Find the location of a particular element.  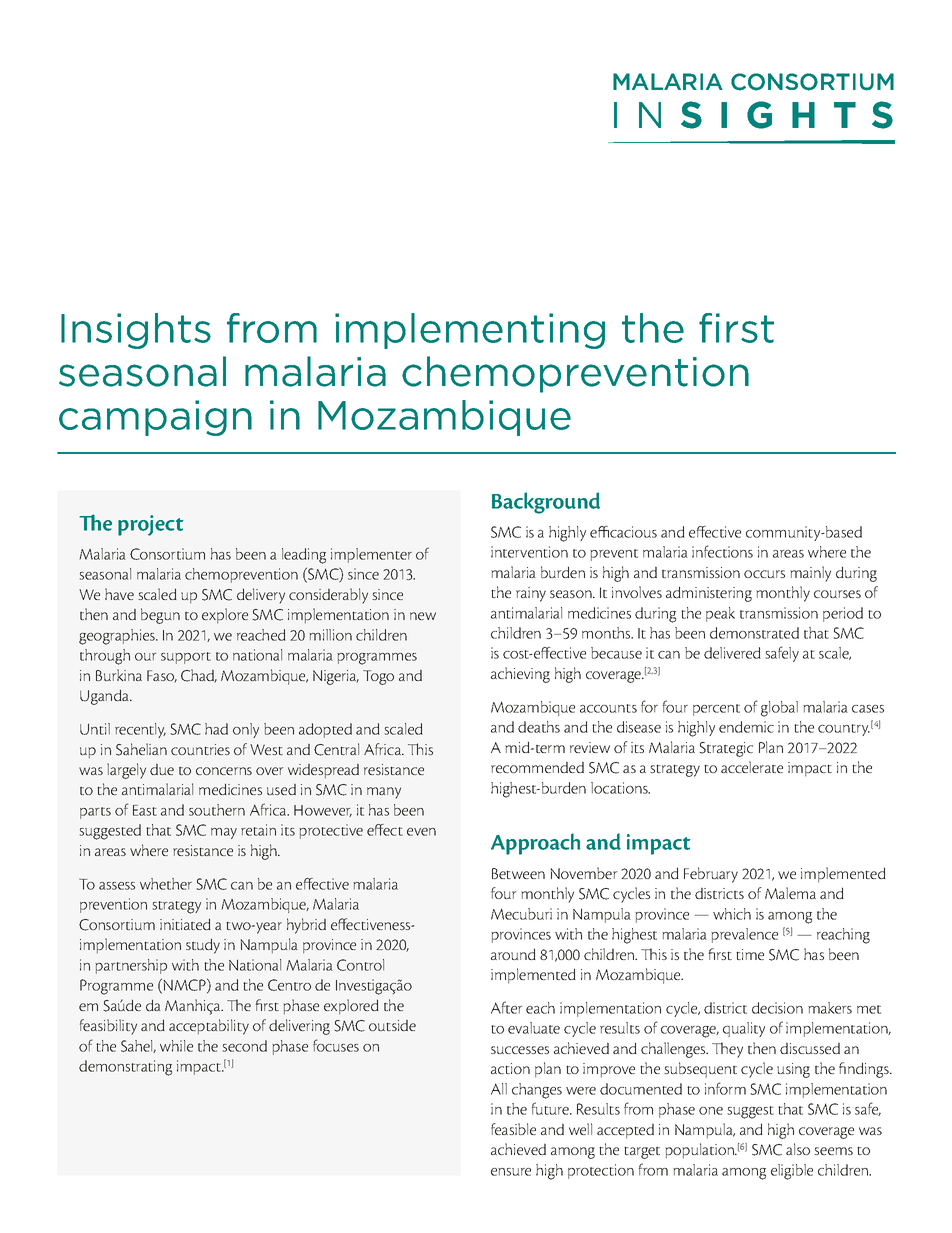

demonstrating is located at coordinates (125, 1068).
